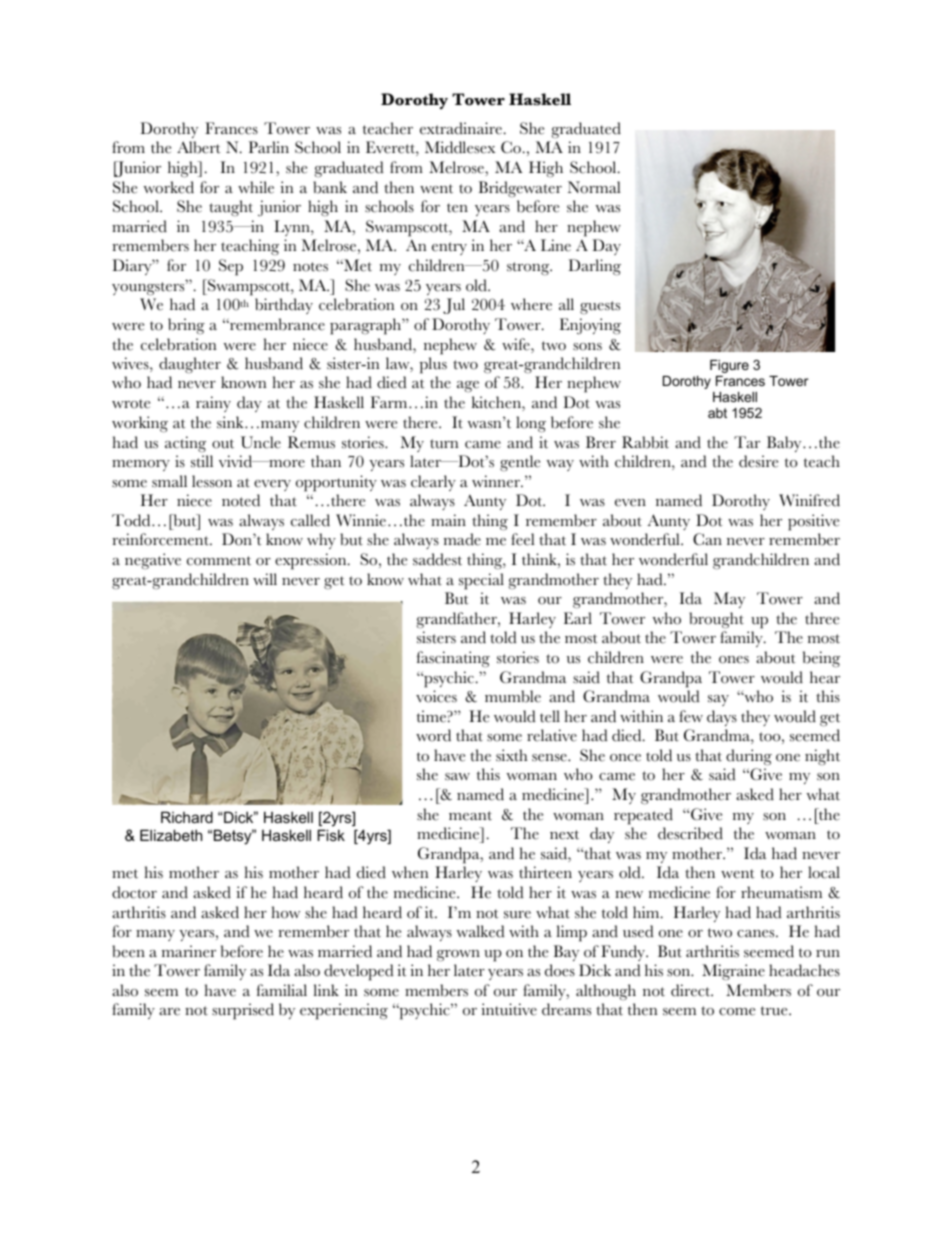 Image resolution: width=952 pixels, height=1233 pixels. What do you see at coordinates (199, 147) in the screenshot?
I see `Albert` at bounding box center [199, 147].
